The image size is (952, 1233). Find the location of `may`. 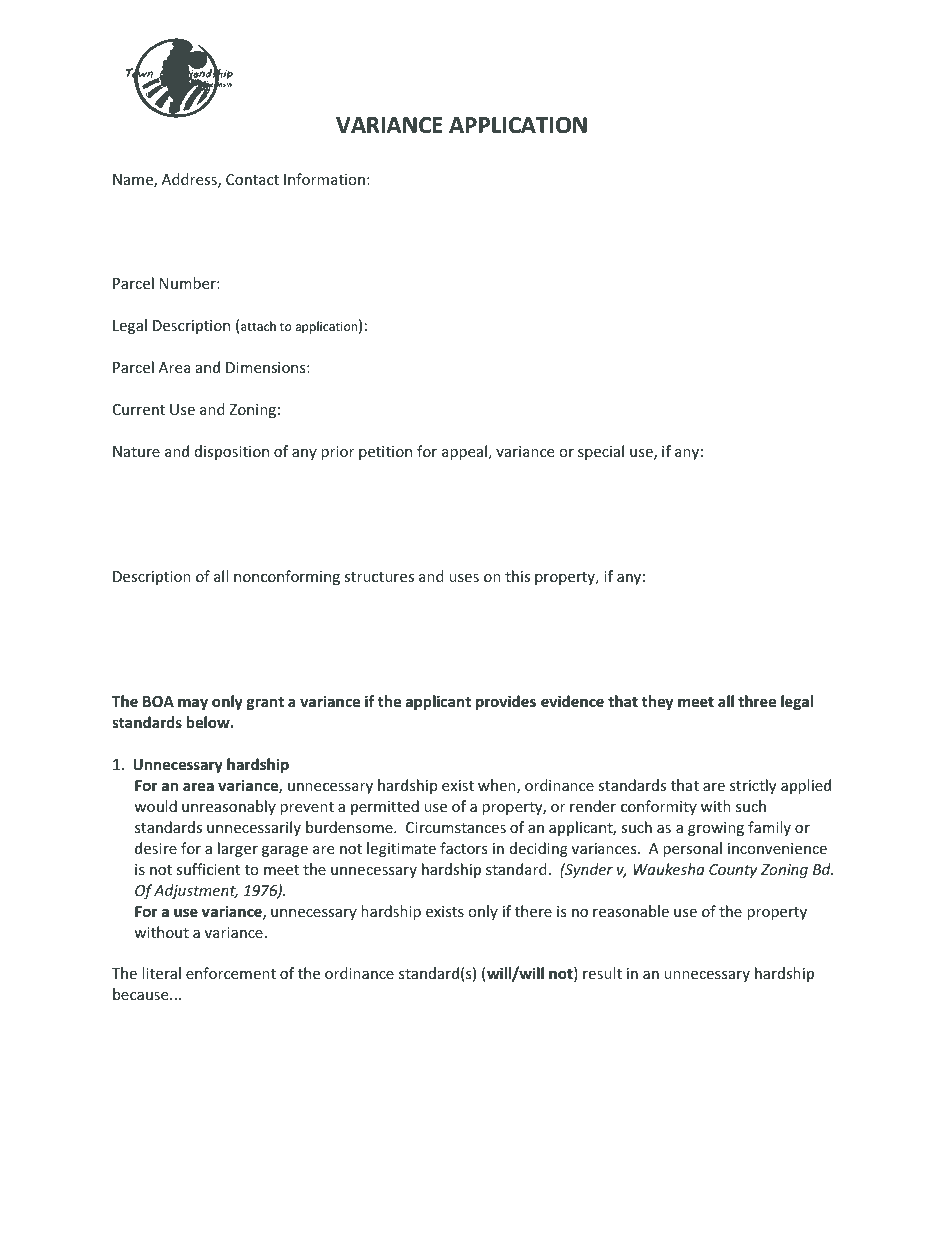

may is located at coordinates (193, 704).
